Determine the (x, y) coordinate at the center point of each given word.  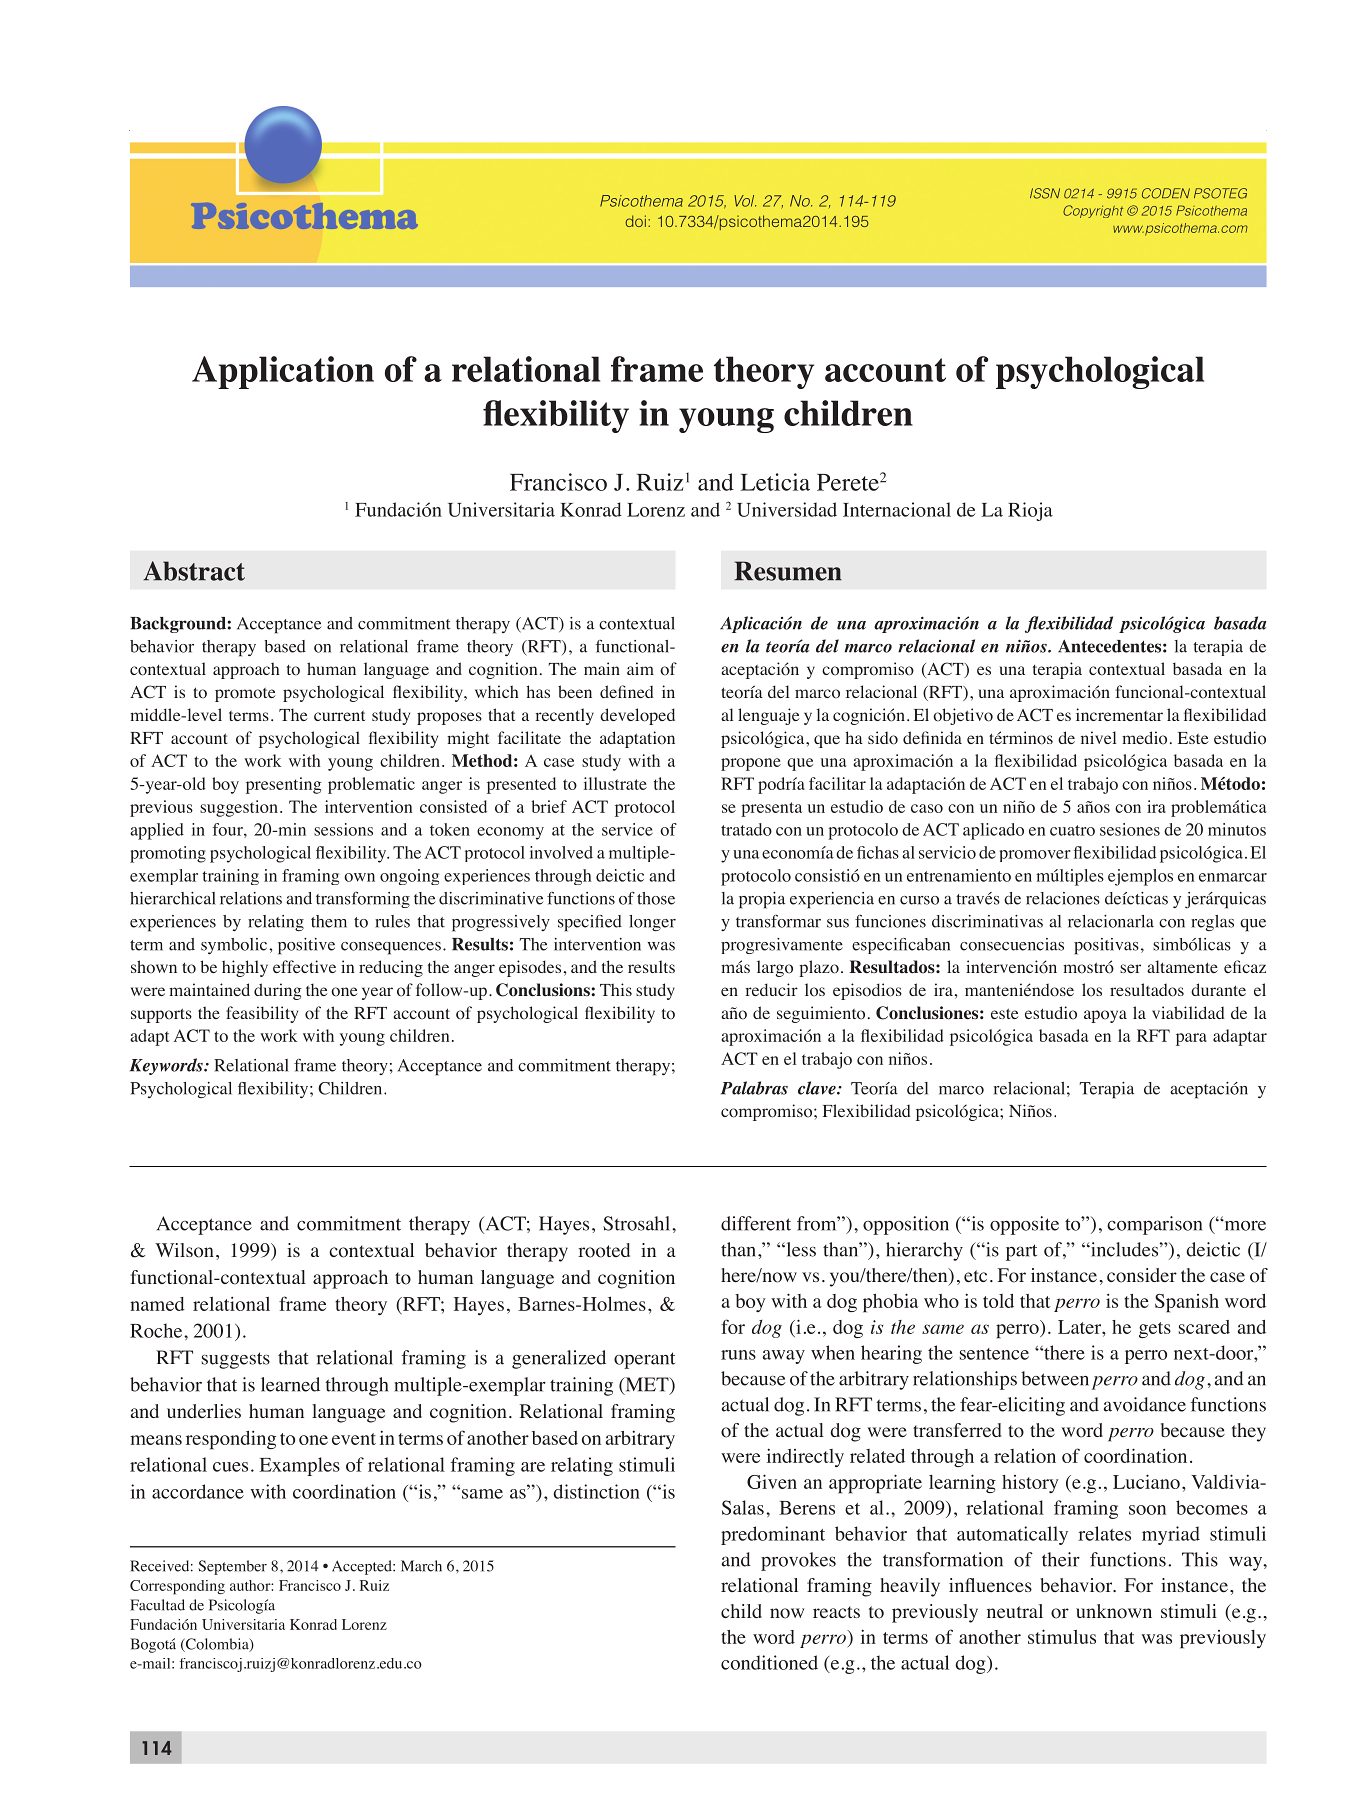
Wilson (184, 1250)
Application (283, 372)
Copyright (1093, 211)
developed (637, 716)
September (232, 1567)
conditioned (769, 1662)
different (756, 1223)
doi (636, 221)
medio (1144, 738)
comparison (1154, 1225)
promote (245, 695)
